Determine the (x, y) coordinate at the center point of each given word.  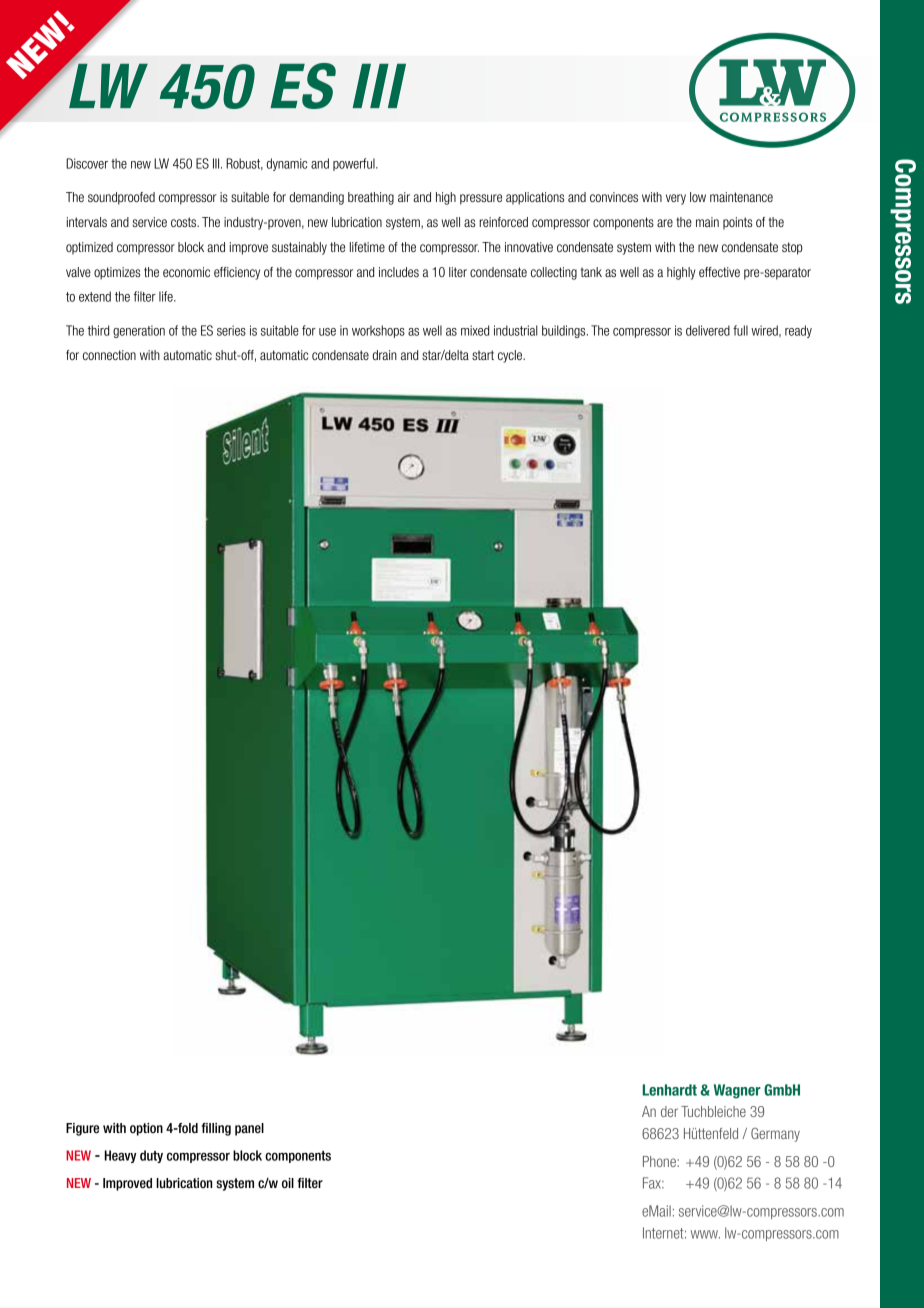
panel (249, 1129)
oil (288, 1183)
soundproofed (121, 198)
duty (151, 1156)
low (698, 197)
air (404, 197)
